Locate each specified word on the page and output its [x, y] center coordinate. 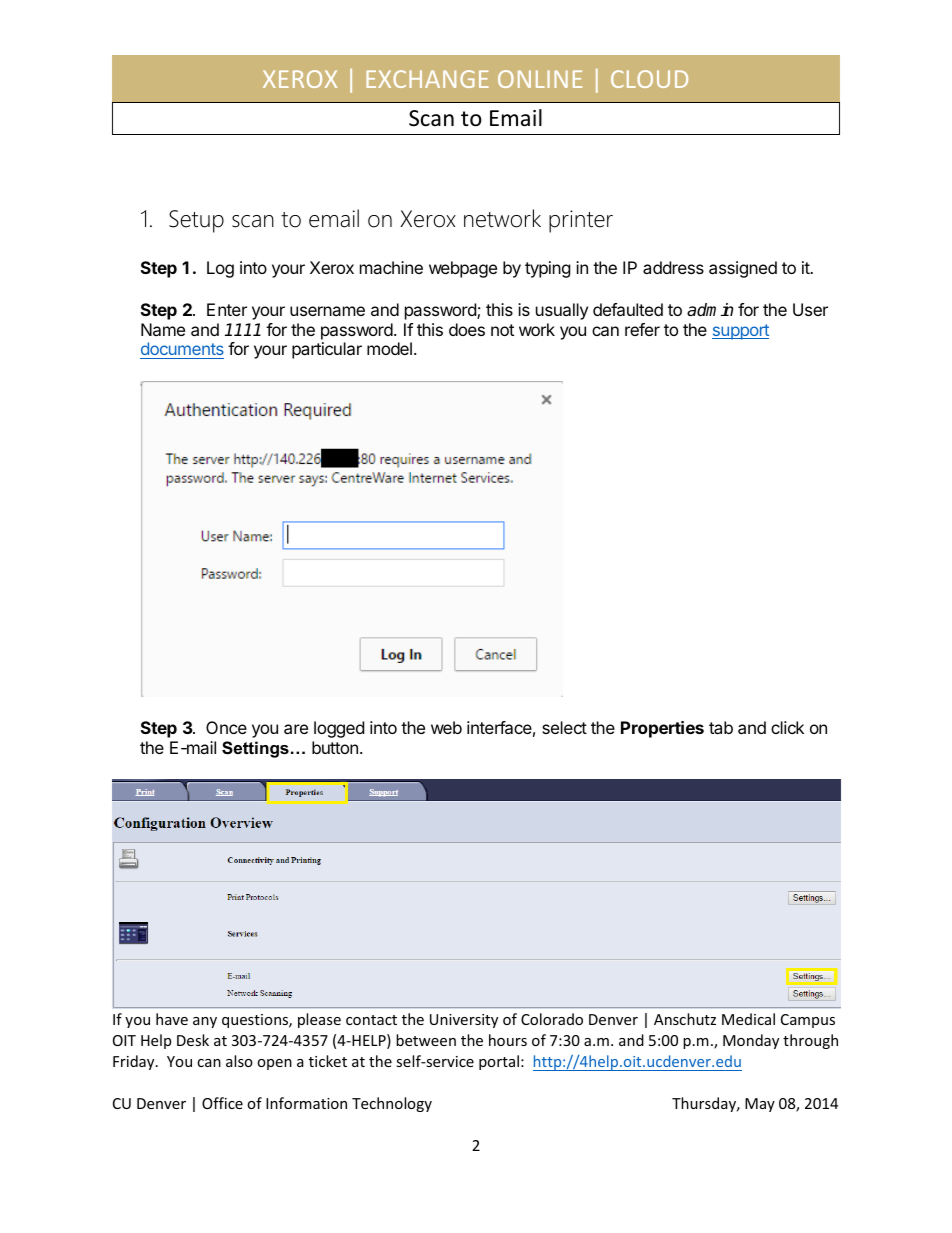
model [389, 348]
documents [182, 350]
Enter [227, 309]
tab [721, 727]
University [464, 1021]
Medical [748, 1019]
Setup [196, 221]
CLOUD [649, 79]
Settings [255, 749]
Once [226, 727]
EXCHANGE [427, 79]
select [564, 727]
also [239, 1061]
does [467, 329]
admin [710, 310]
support [740, 332]
